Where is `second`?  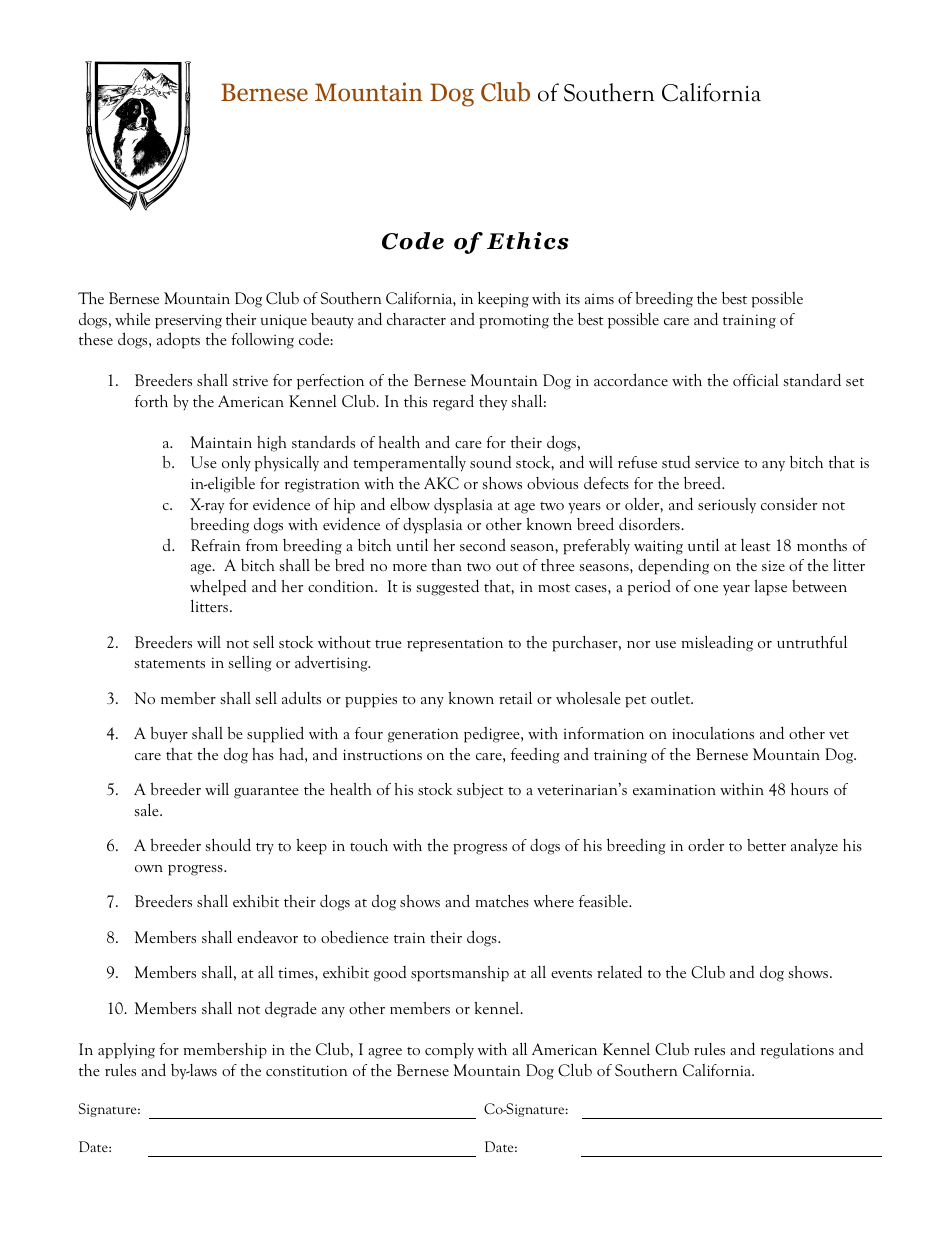
second is located at coordinates (483, 544).
